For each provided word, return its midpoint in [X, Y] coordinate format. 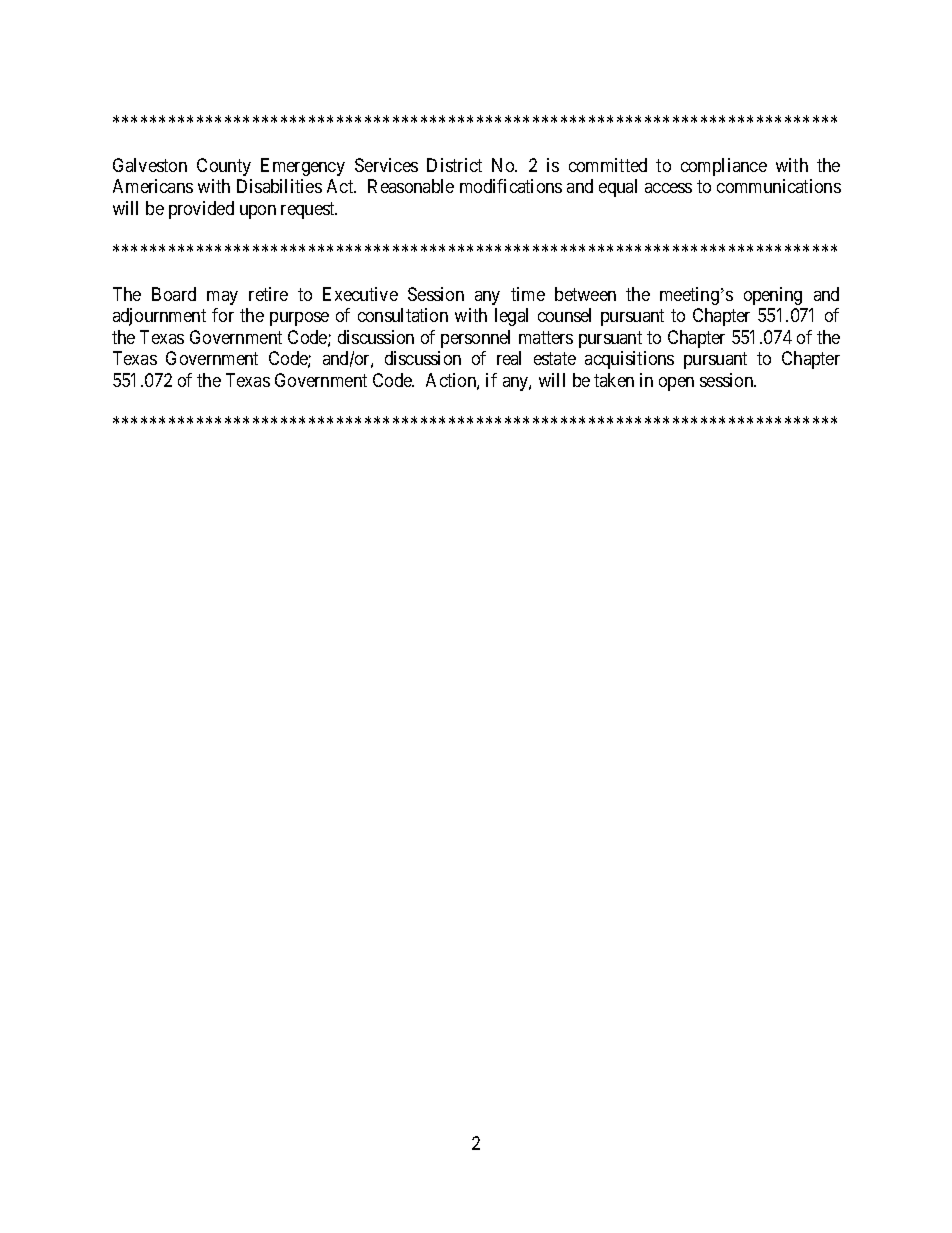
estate [555, 359]
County [224, 167]
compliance [724, 167]
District [454, 165]
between [585, 294]
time [528, 294]
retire [268, 294]
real [509, 358]
